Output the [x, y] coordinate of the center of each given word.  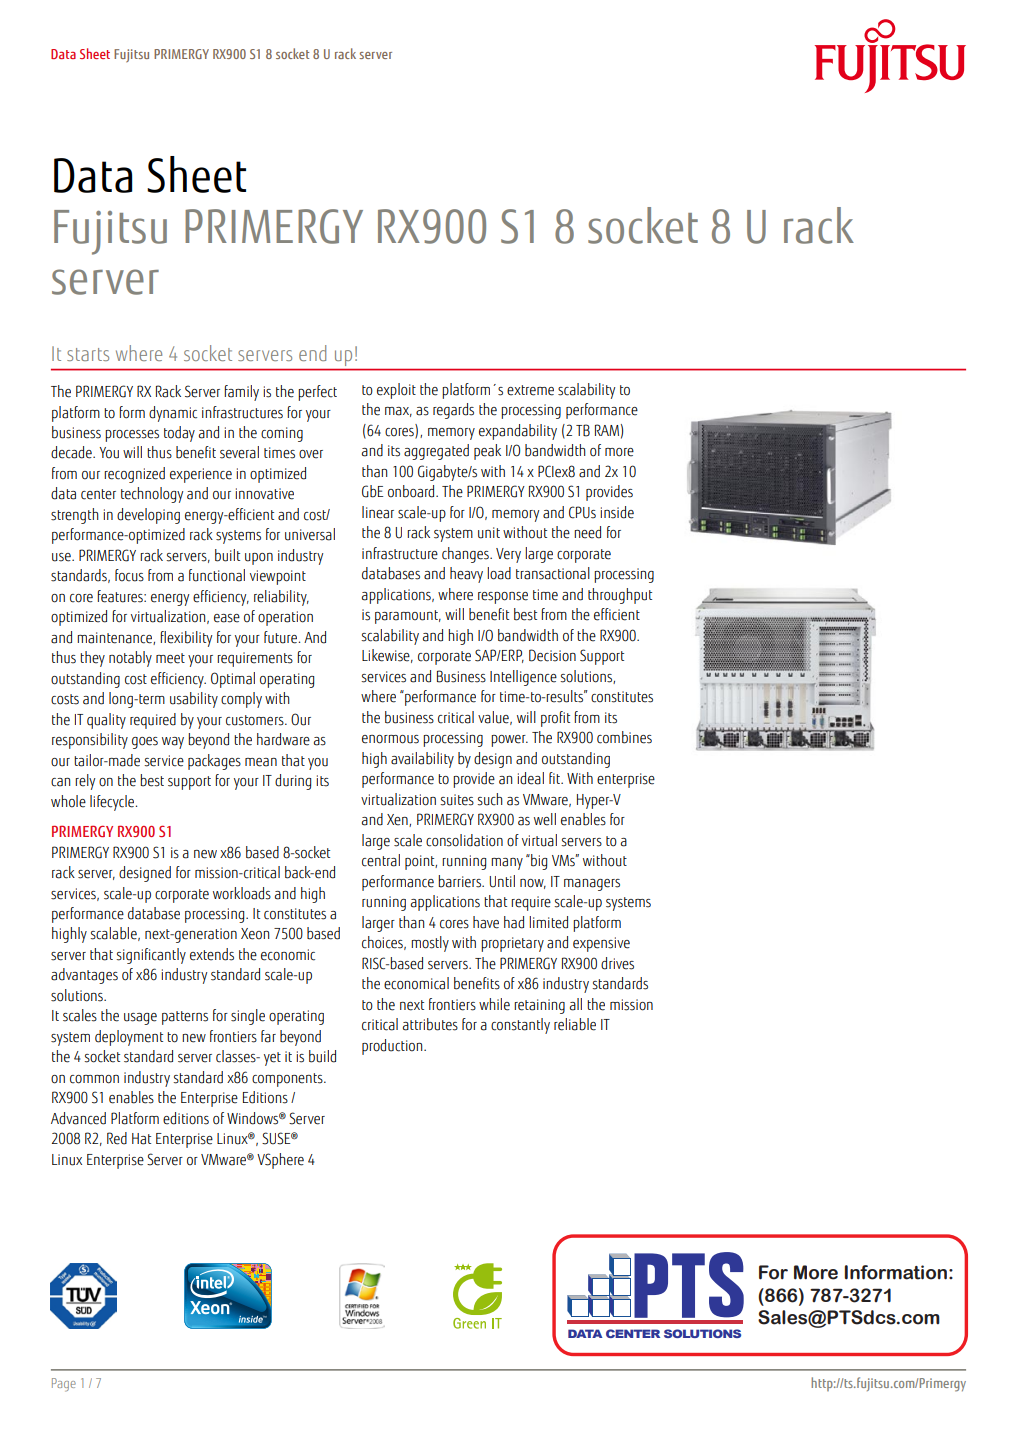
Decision [552, 655]
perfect [317, 393]
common [94, 1079]
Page [64, 1385]
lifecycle [113, 803]
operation [285, 618]
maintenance [115, 638]
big [538, 862]
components [288, 1080]
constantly [520, 1026]
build [322, 1056]
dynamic [173, 414]
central [381, 860]
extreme [530, 390]
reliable [575, 1024]
